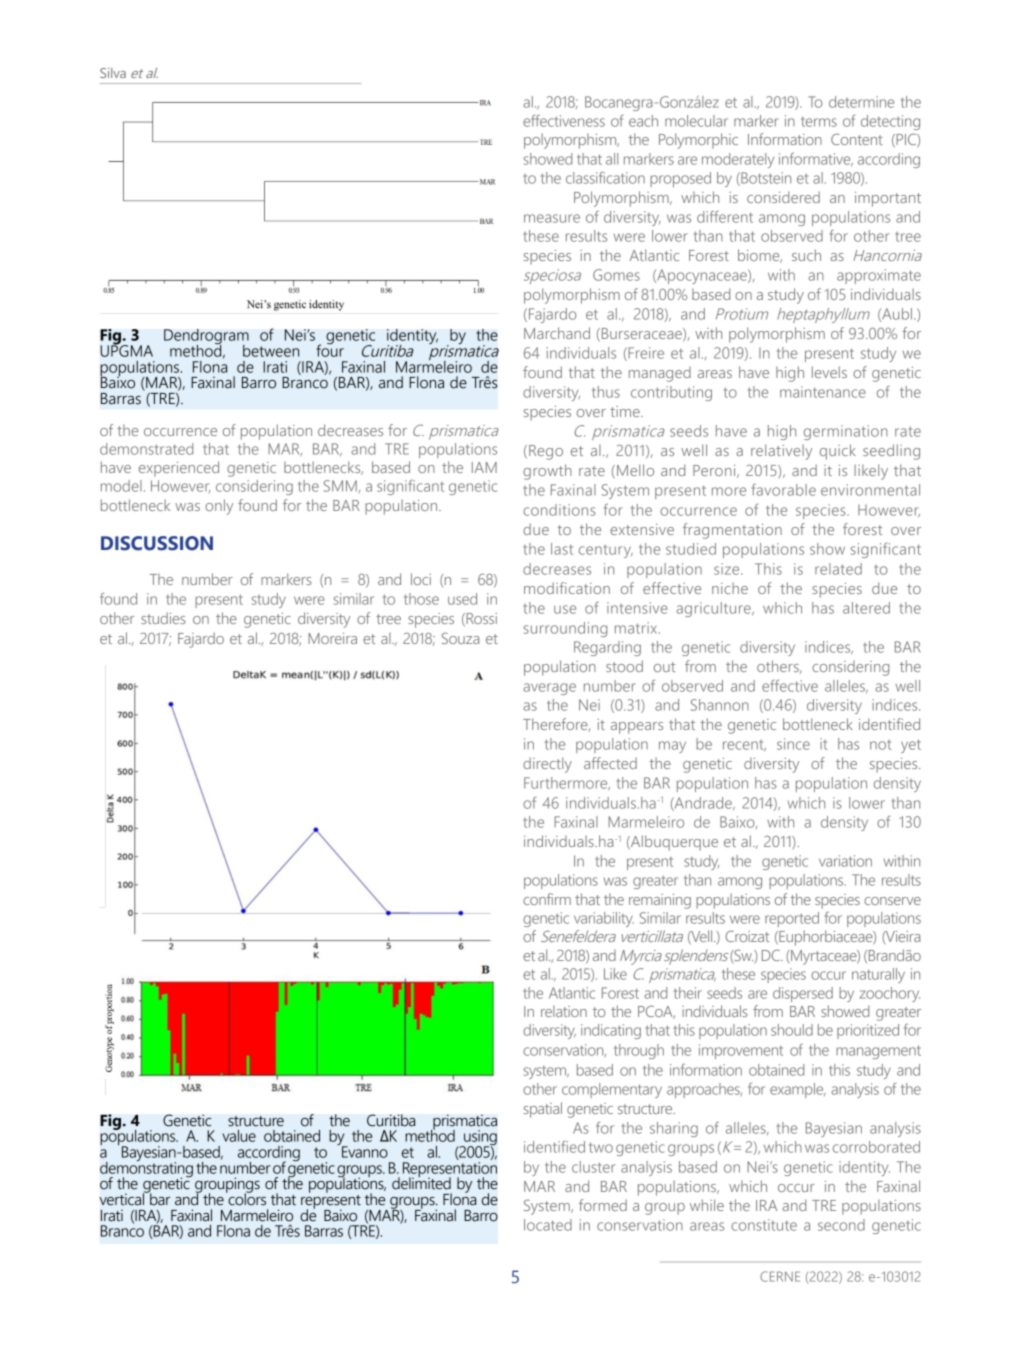 This screenshot has width=1021, height=1345. What do you see at coordinates (792, 919) in the screenshot?
I see `reported` at bounding box center [792, 919].
